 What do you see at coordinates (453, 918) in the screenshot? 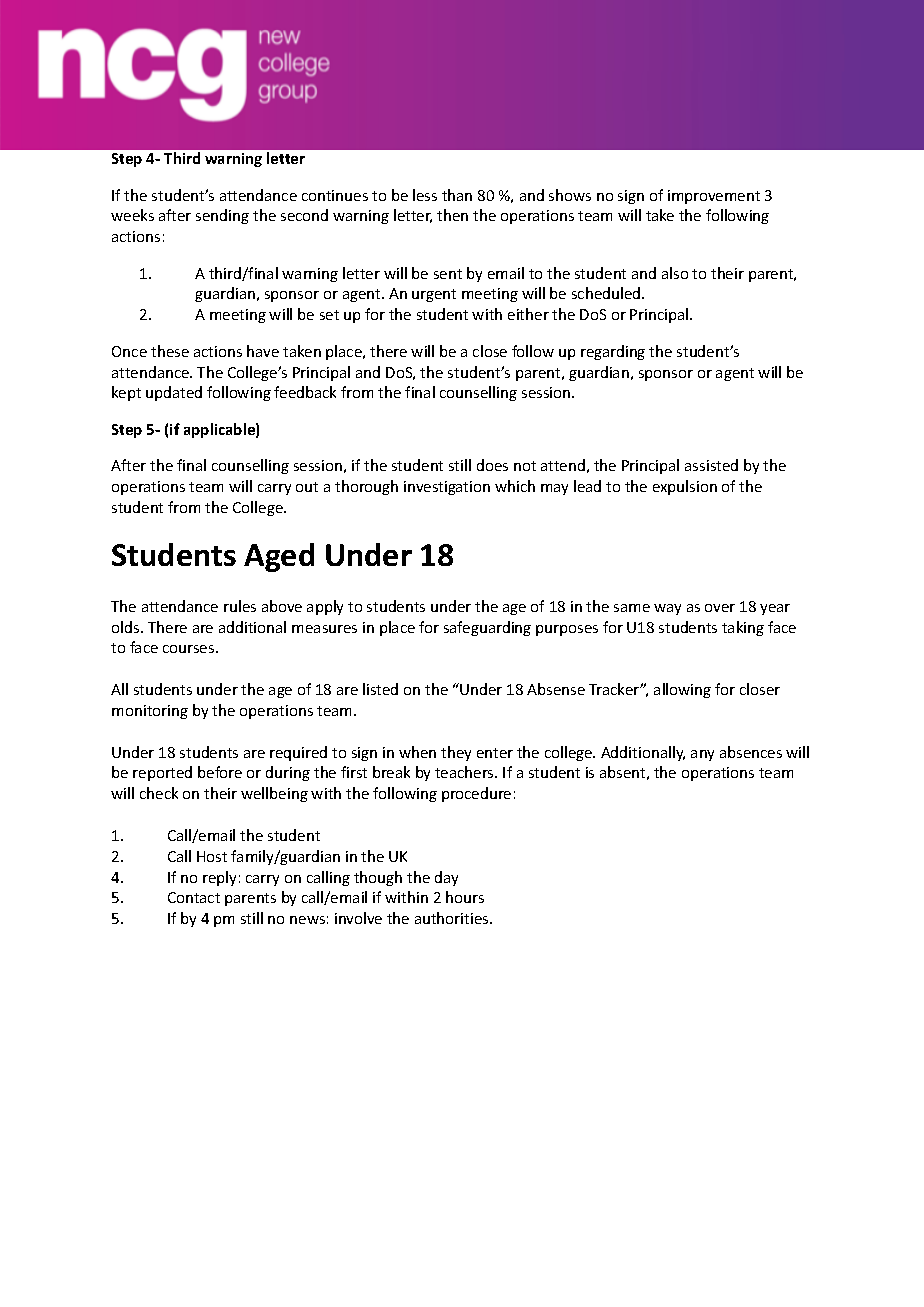
I see `authorities` at bounding box center [453, 918].
